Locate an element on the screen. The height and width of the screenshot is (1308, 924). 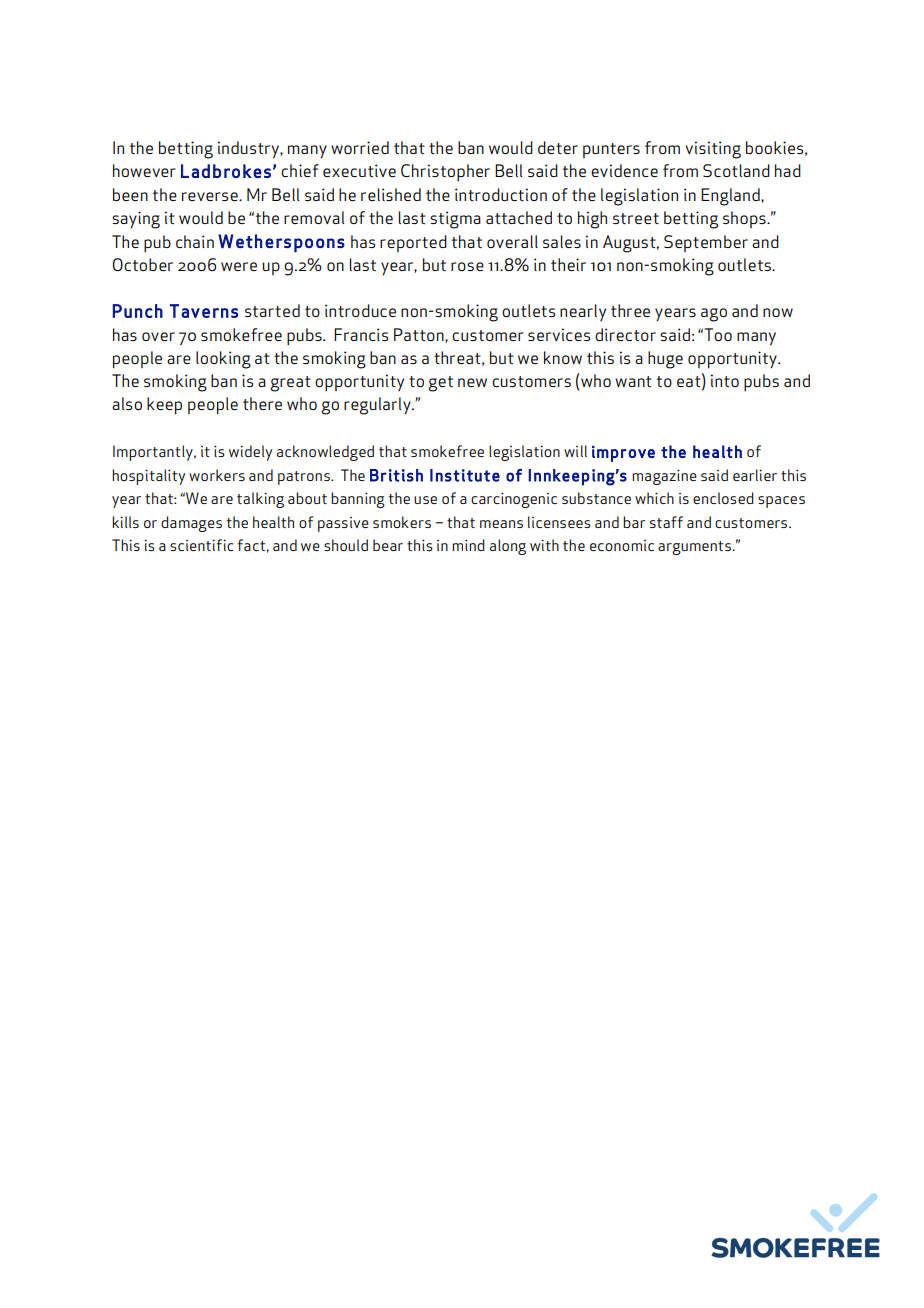
regularly is located at coordinates (378, 406).
